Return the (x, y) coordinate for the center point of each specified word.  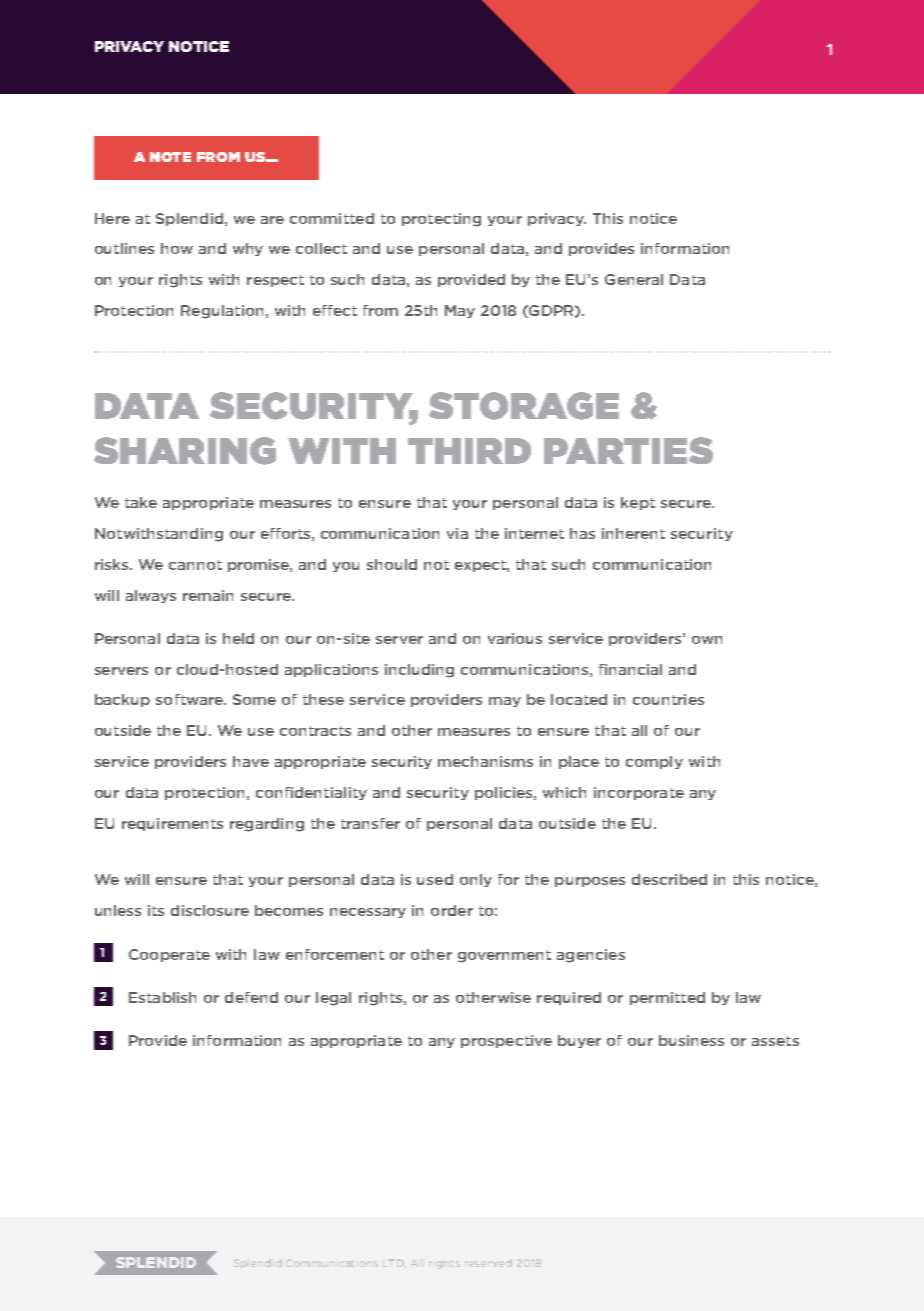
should (392, 564)
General (634, 279)
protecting (441, 220)
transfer (370, 823)
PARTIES (628, 450)
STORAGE (524, 406)
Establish (162, 997)
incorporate (639, 793)
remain (208, 595)
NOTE (170, 157)
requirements (172, 824)
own (707, 640)
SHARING (185, 451)
